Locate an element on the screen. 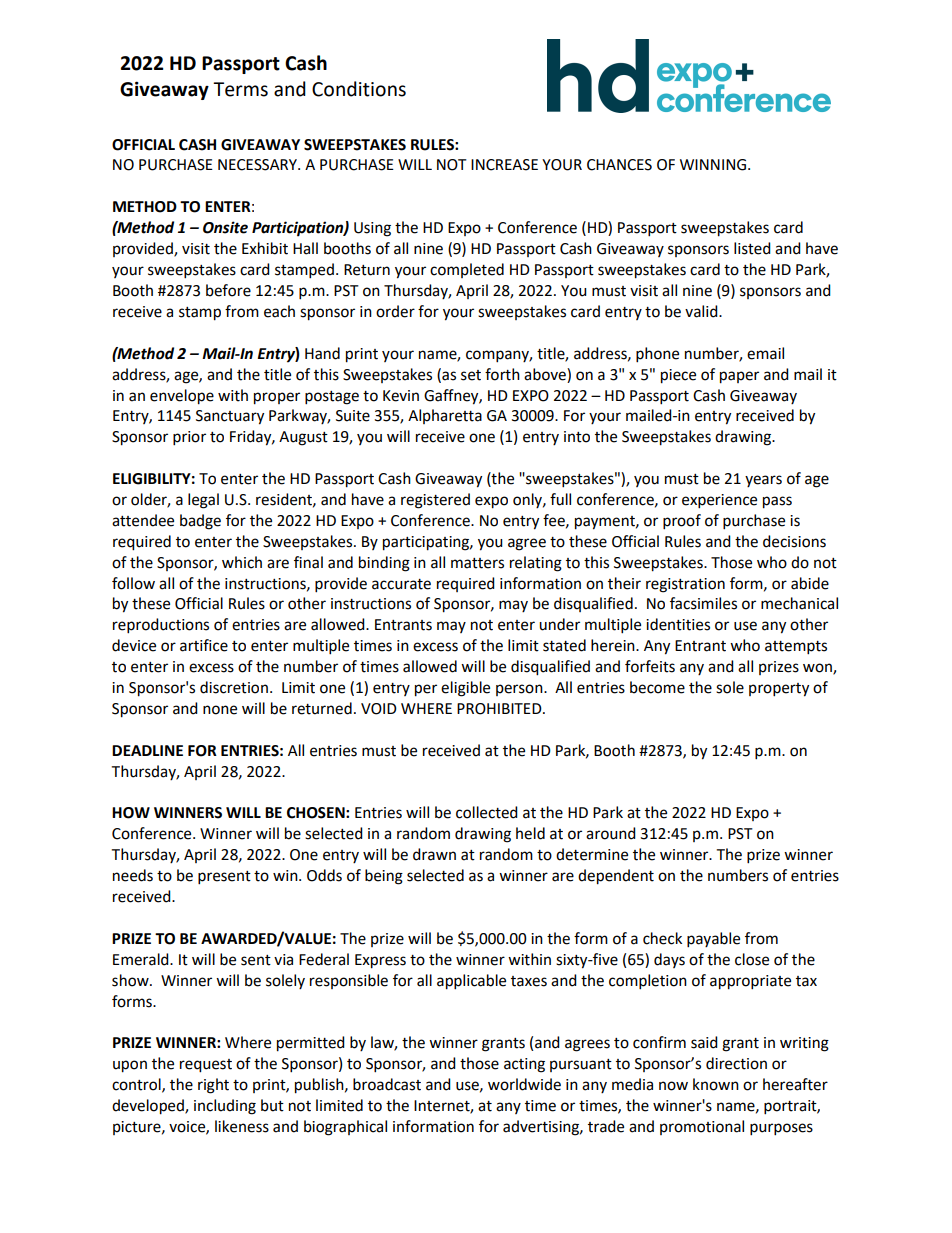 This screenshot has height=1233, width=952. worldwide is located at coordinates (524, 1084).
